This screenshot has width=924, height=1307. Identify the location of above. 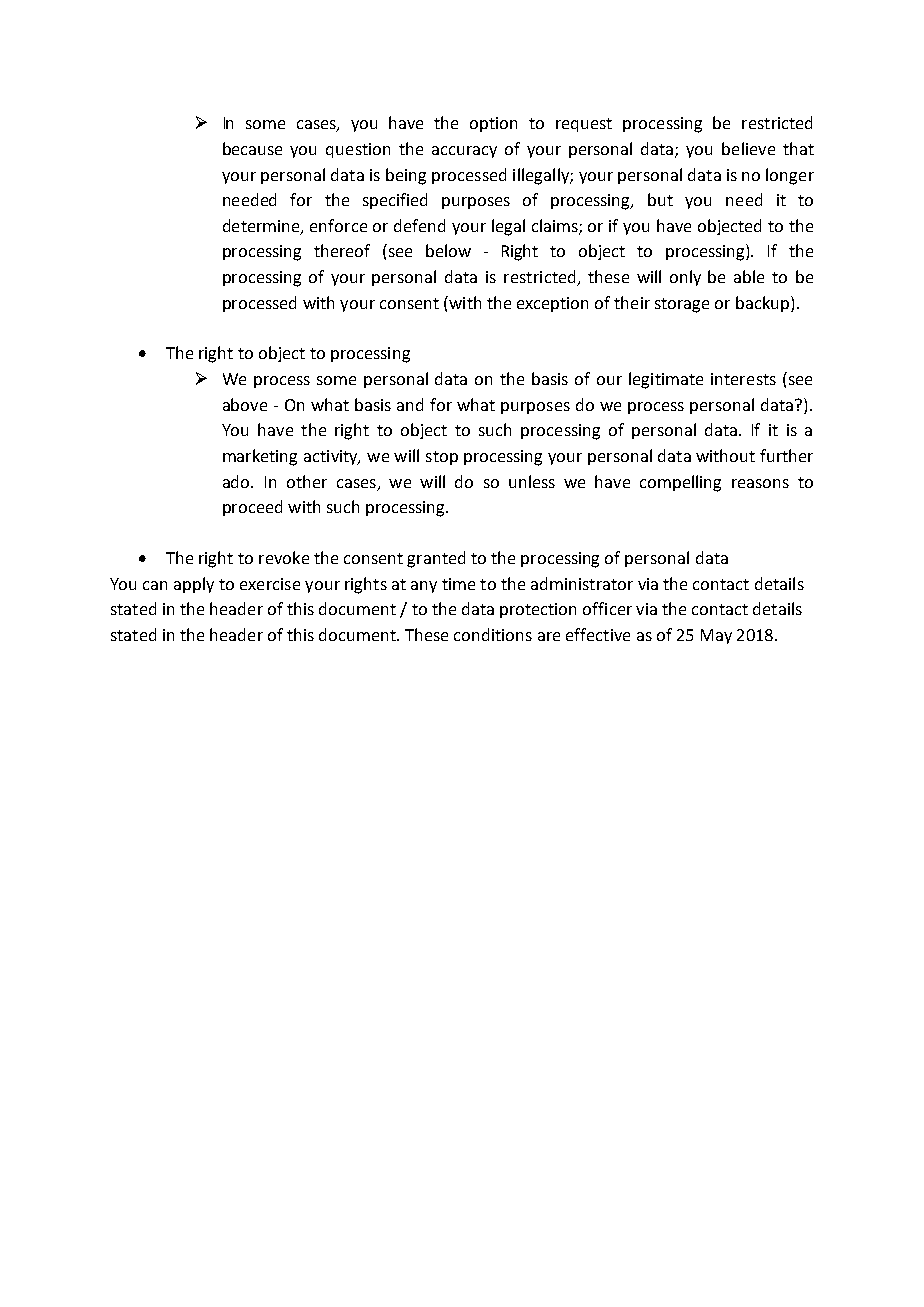
(245, 404).
